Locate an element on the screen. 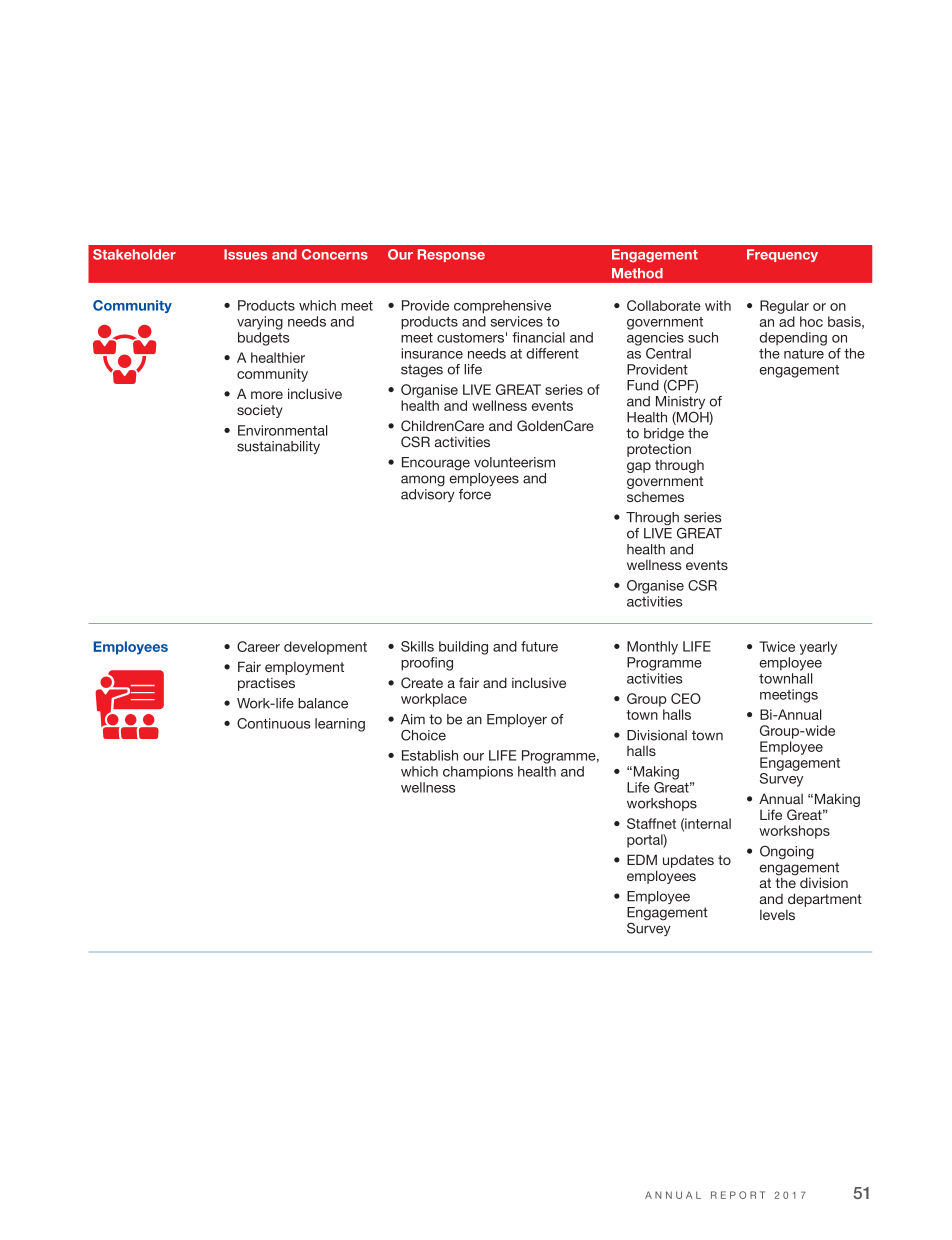 The height and width of the screenshot is (1240, 952). Frequency is located at coordinates (782, 255).
